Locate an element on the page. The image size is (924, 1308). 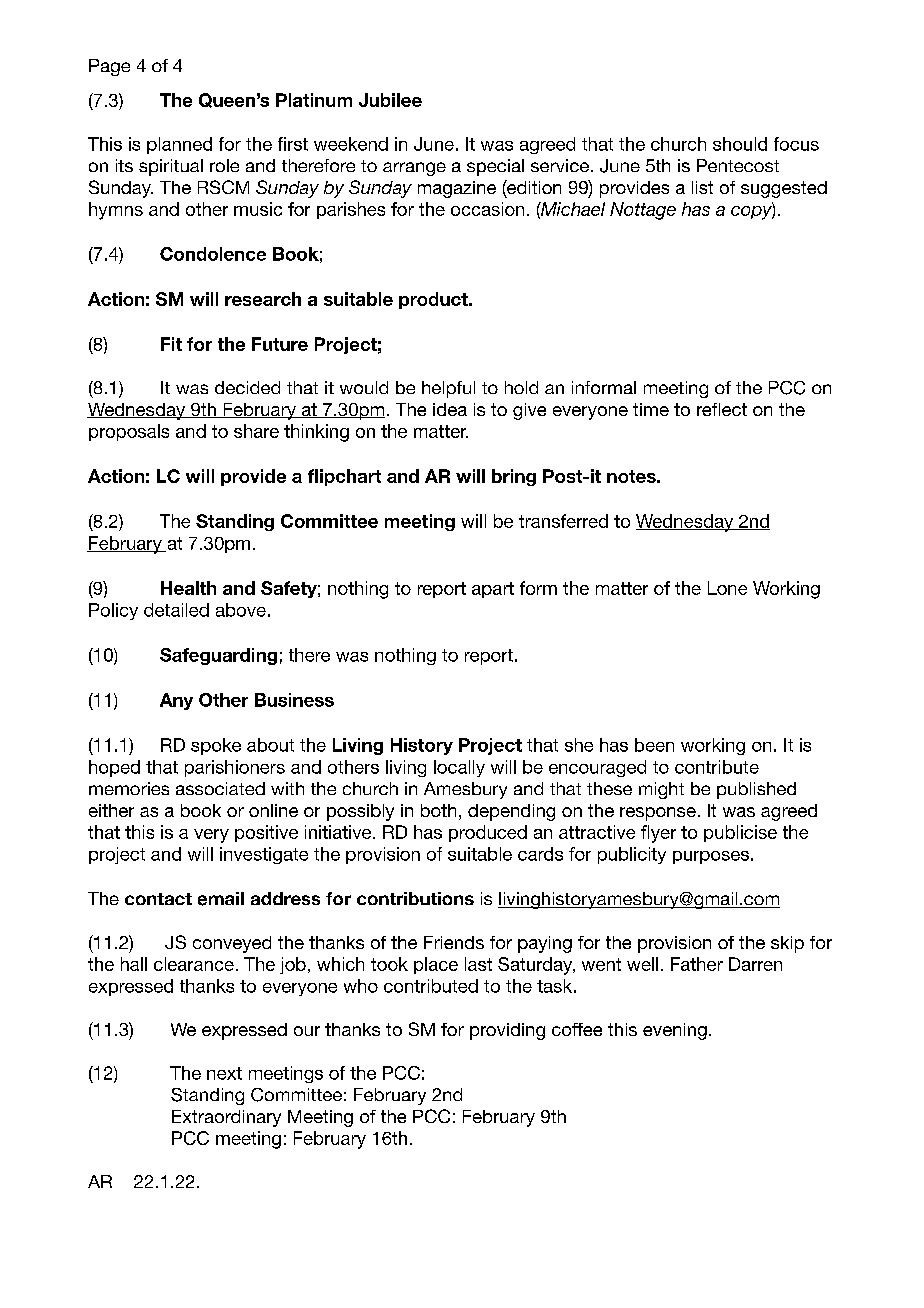
product is located at coordinates (434, 300).
